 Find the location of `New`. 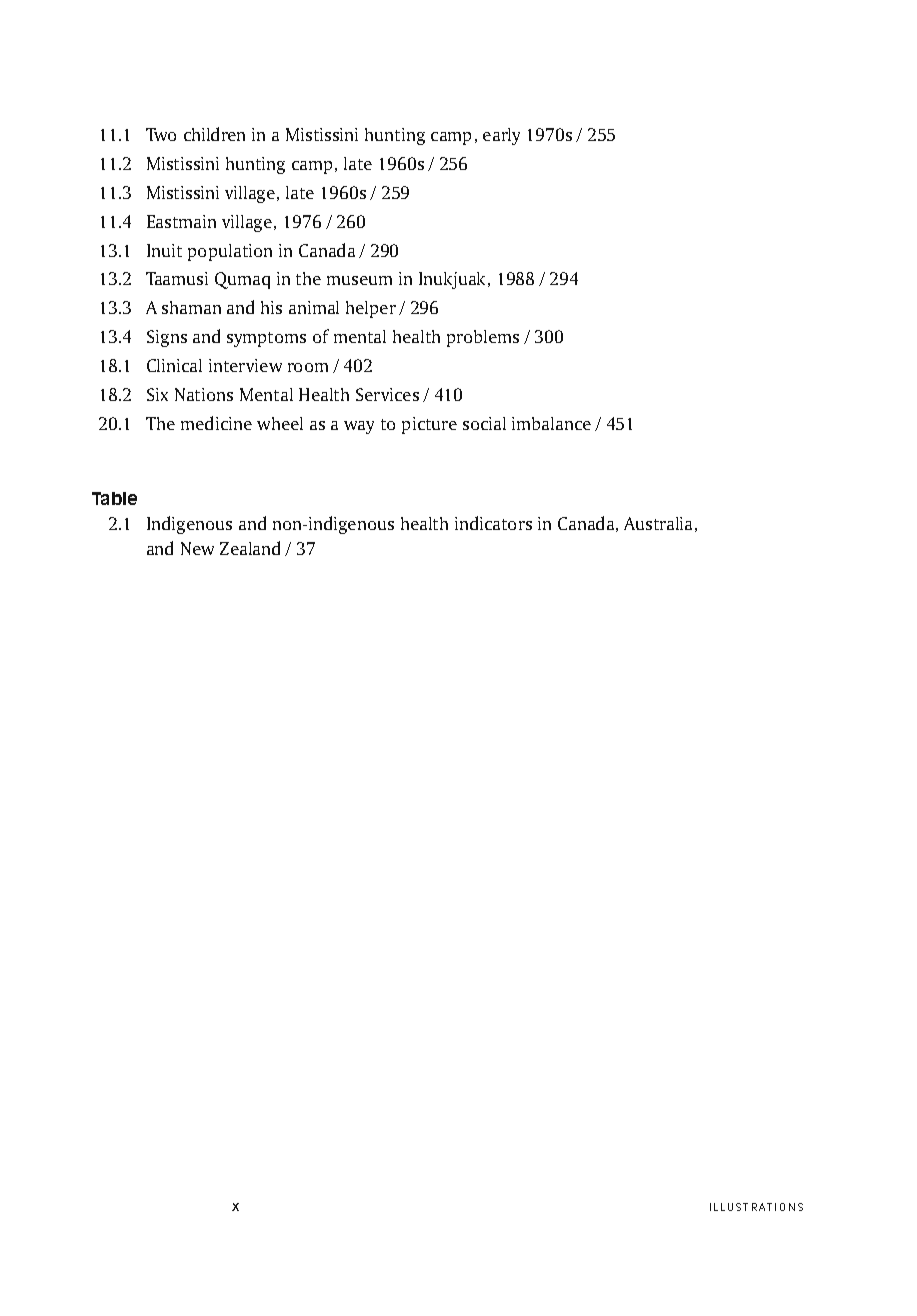

New is located at coordinates (197, 548).
